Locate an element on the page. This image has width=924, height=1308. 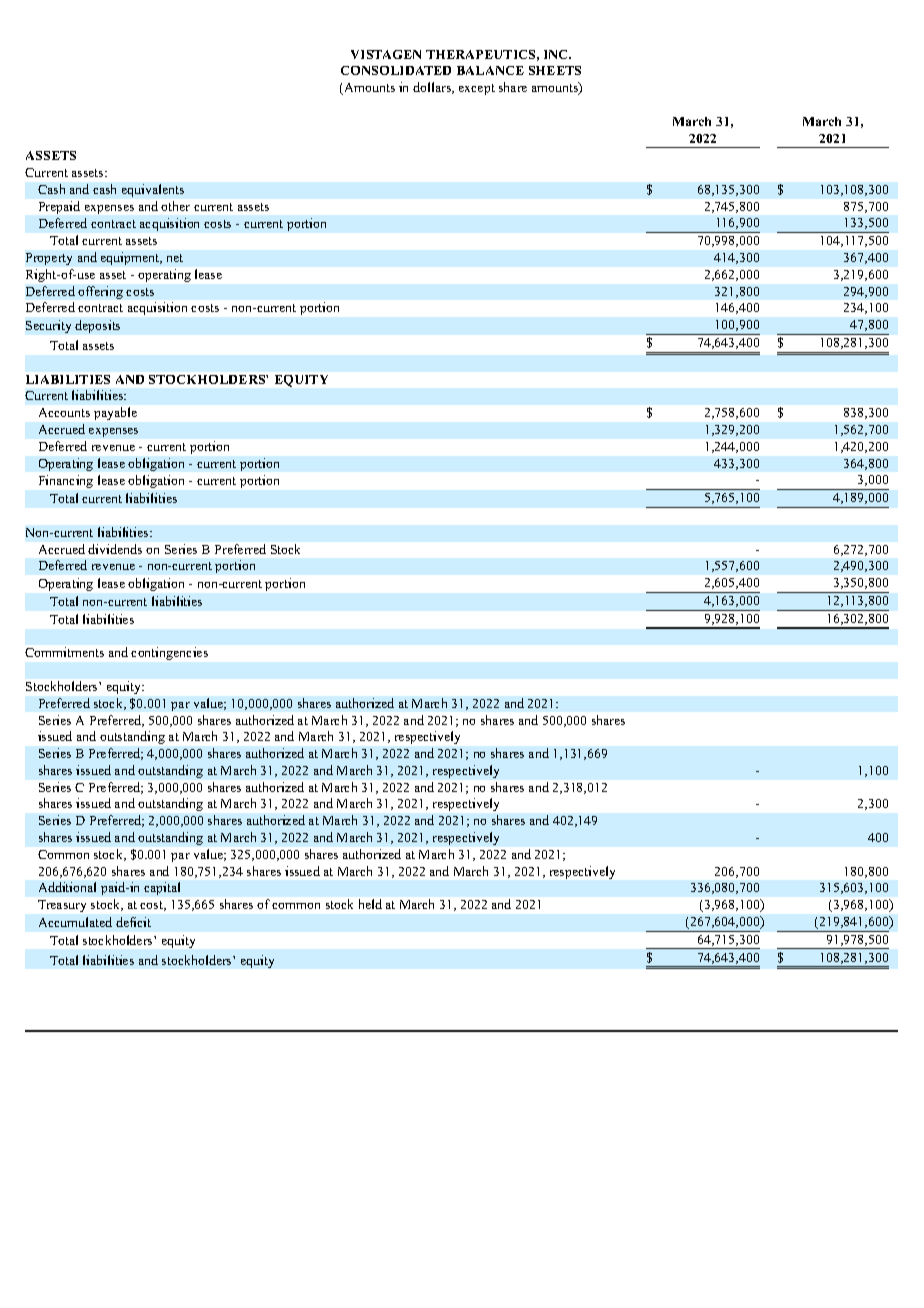
deficit is located at coordinates (133, 922).
